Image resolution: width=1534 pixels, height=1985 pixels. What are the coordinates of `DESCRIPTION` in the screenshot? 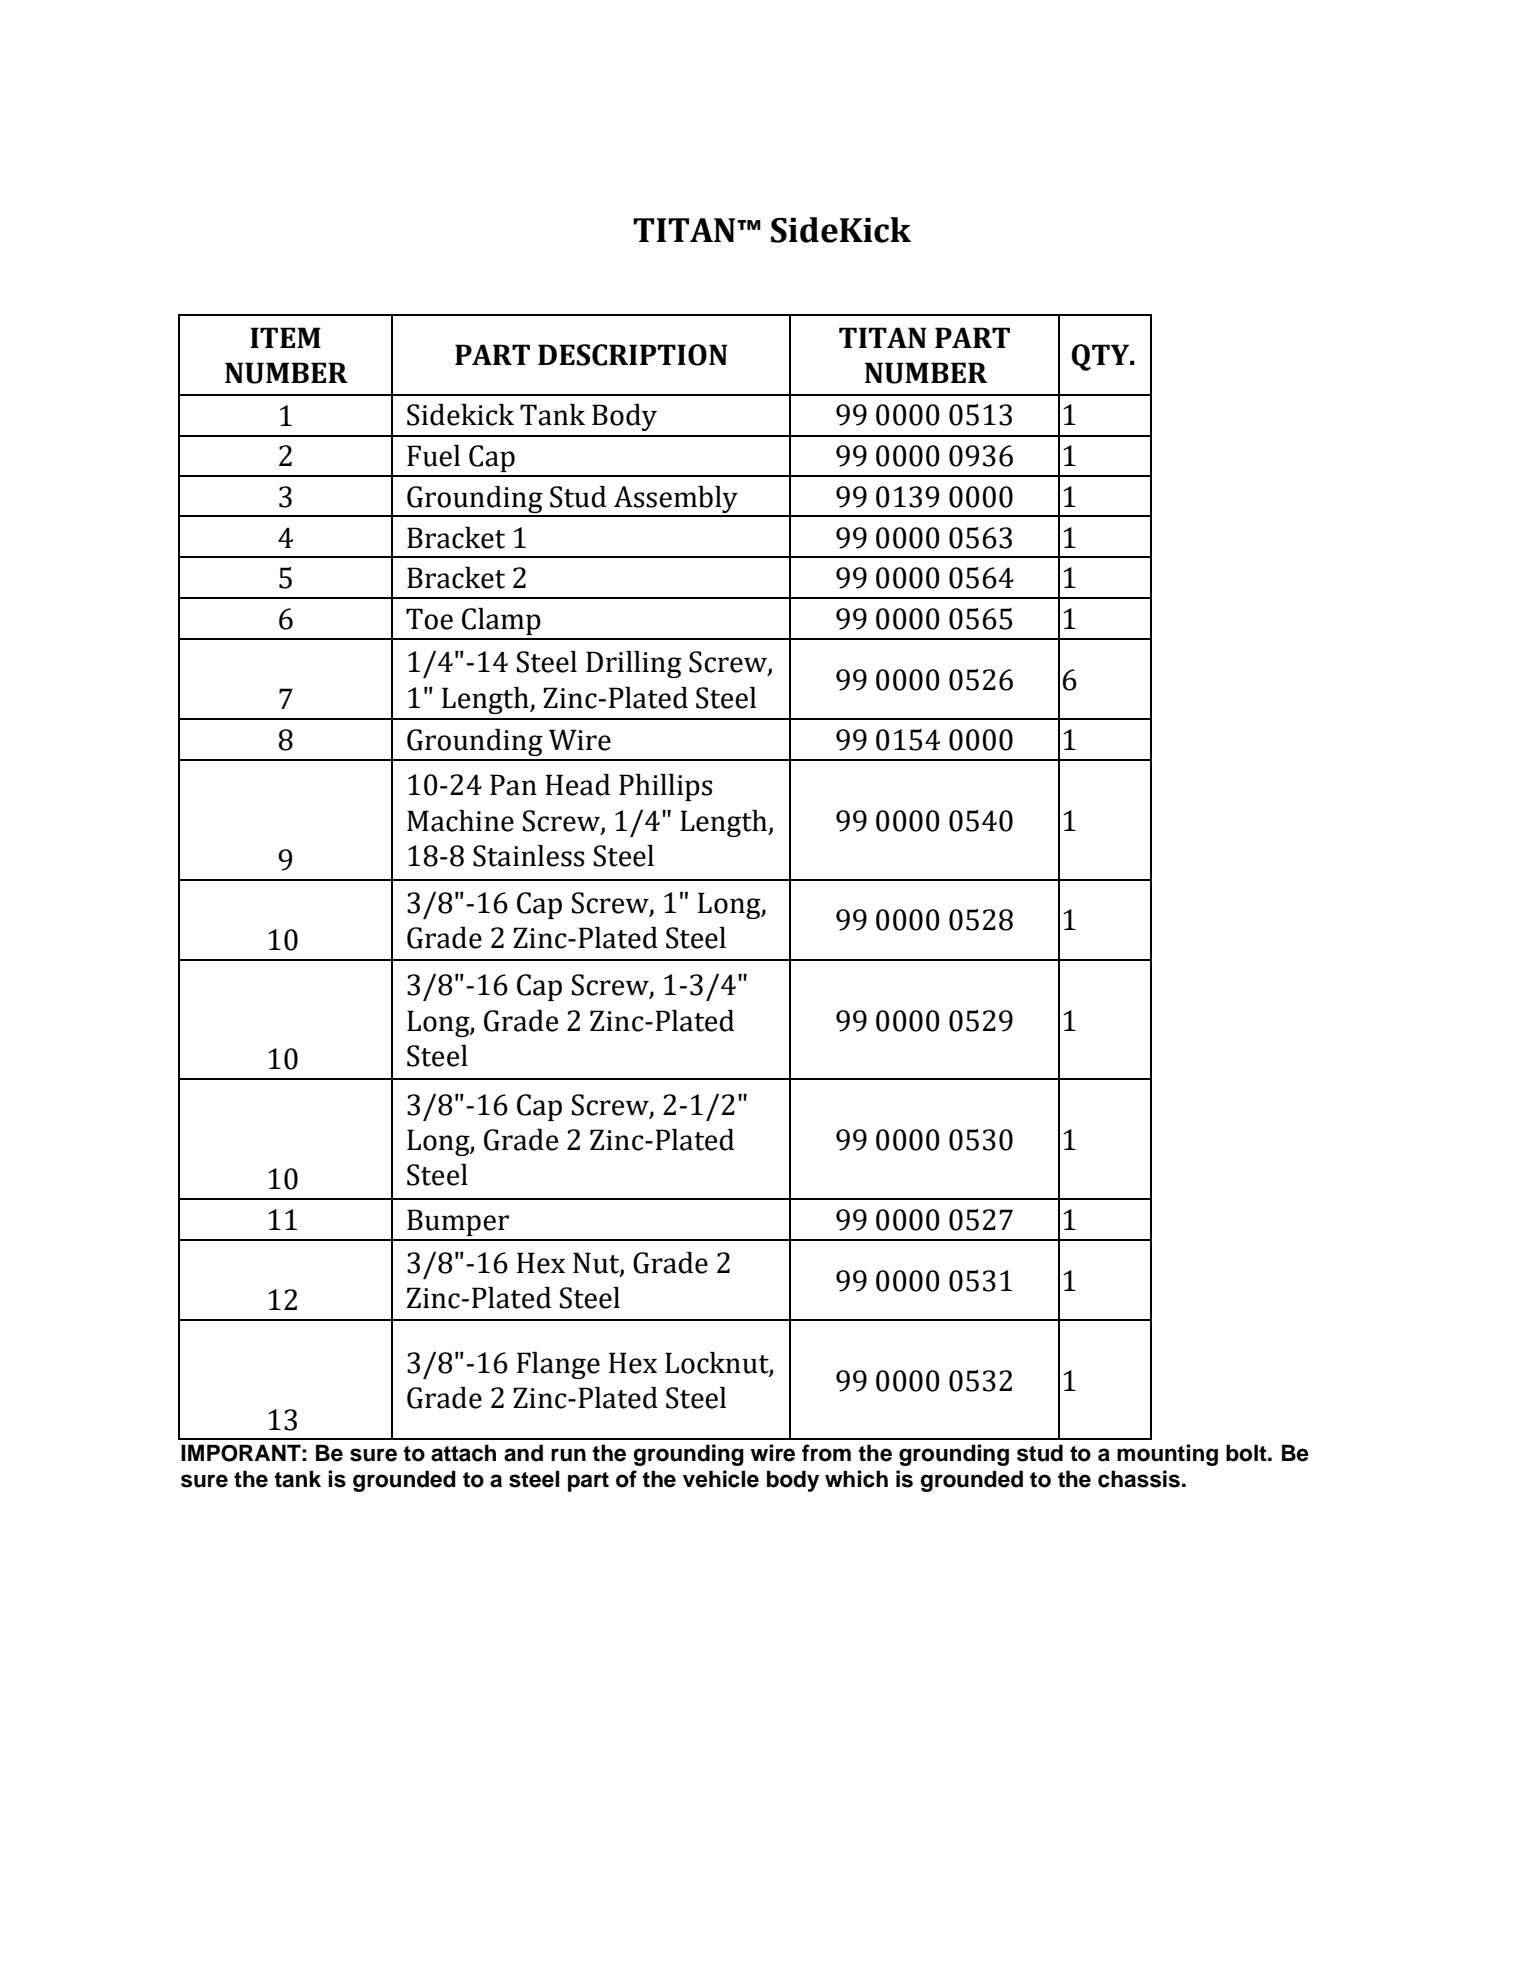 It's located at (633, 355).
